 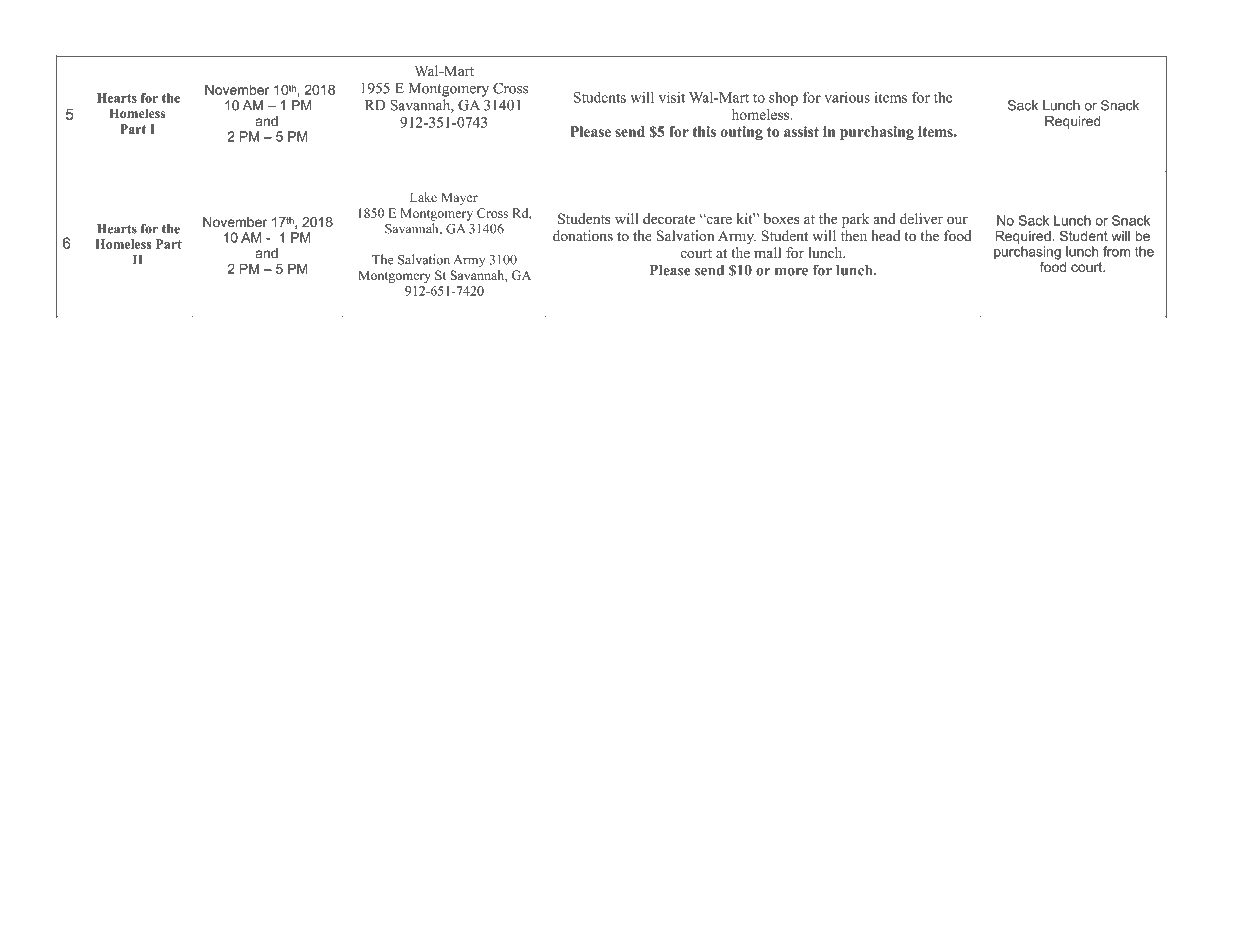 What do you see at coordinates (791, 272) in the image?
I see `more` at bounding box center [791, 272].
